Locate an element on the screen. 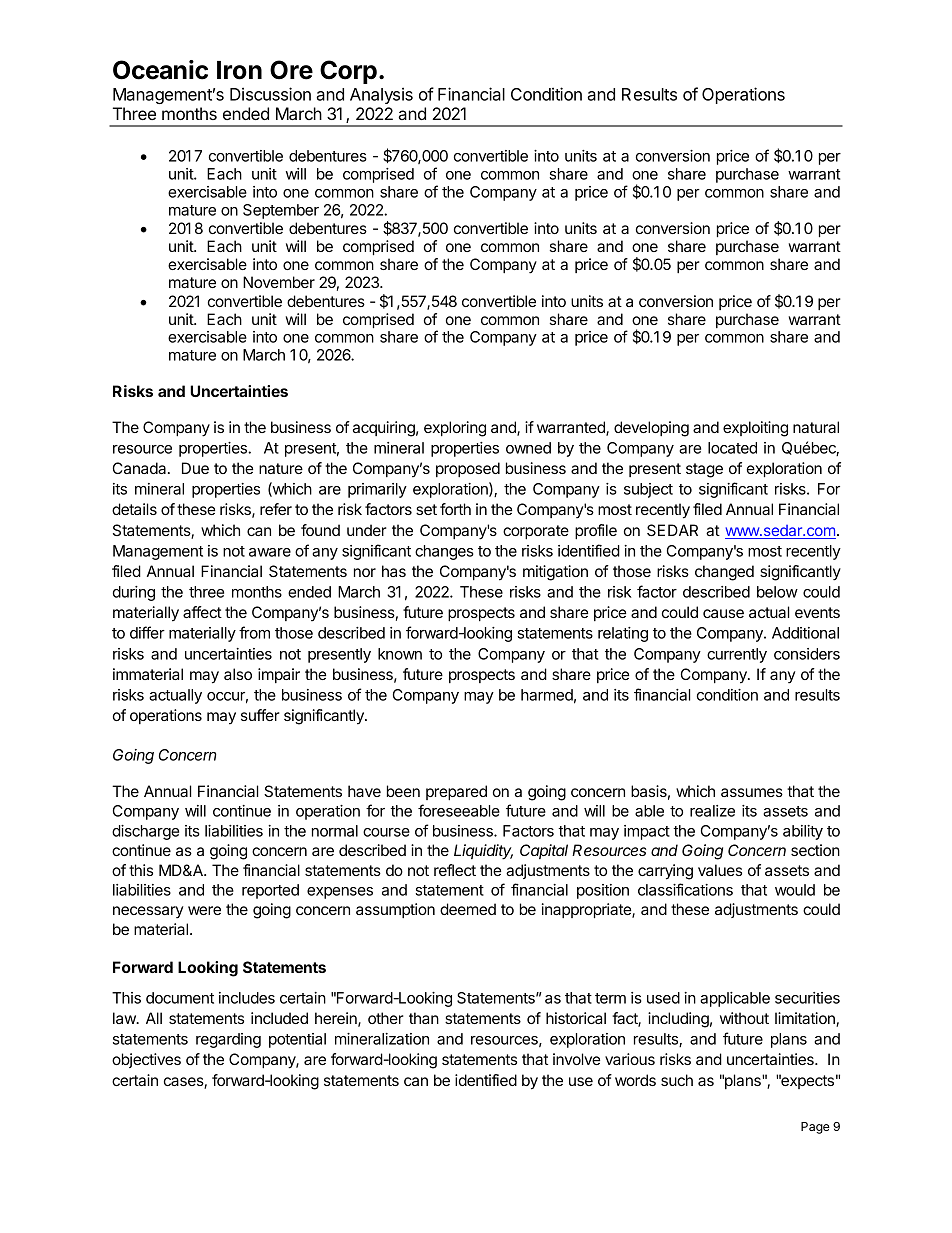  affect is located at coordinates (202, 612).
